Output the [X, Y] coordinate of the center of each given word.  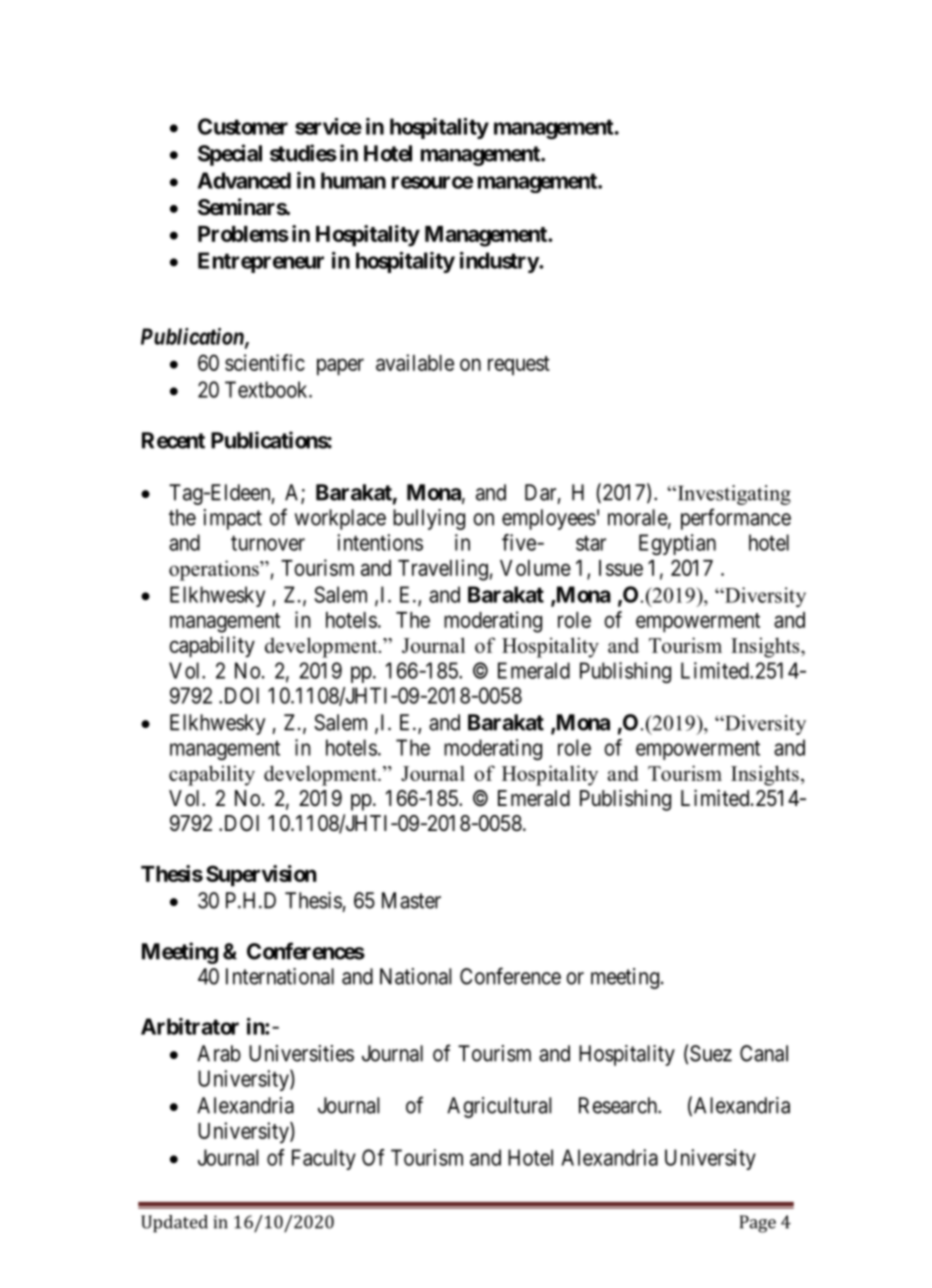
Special [230, 155]
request [519, 365]
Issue [621, 568]
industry [500, 262]
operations [215, 570]
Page [758, 1224]
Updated [174, 1224]
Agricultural [499, 1107]
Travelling [443, 570]
